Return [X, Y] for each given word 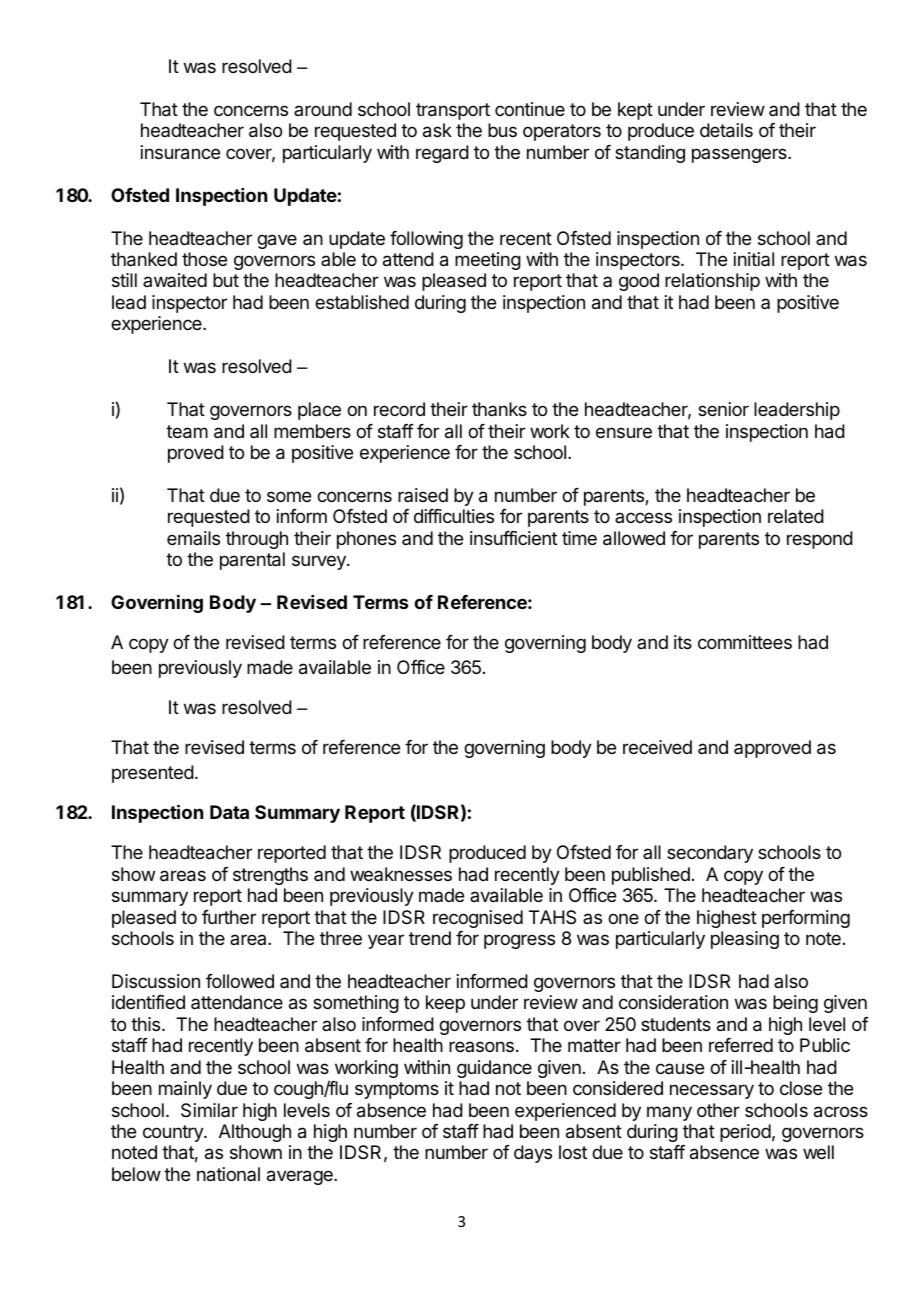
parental [252, 561]
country [174, 1133]
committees [745, 642]
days [533, 1154]
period [745, 1133]
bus [502, 130]
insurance [180, 152]
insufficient [513, 538]
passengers [740, 155]
